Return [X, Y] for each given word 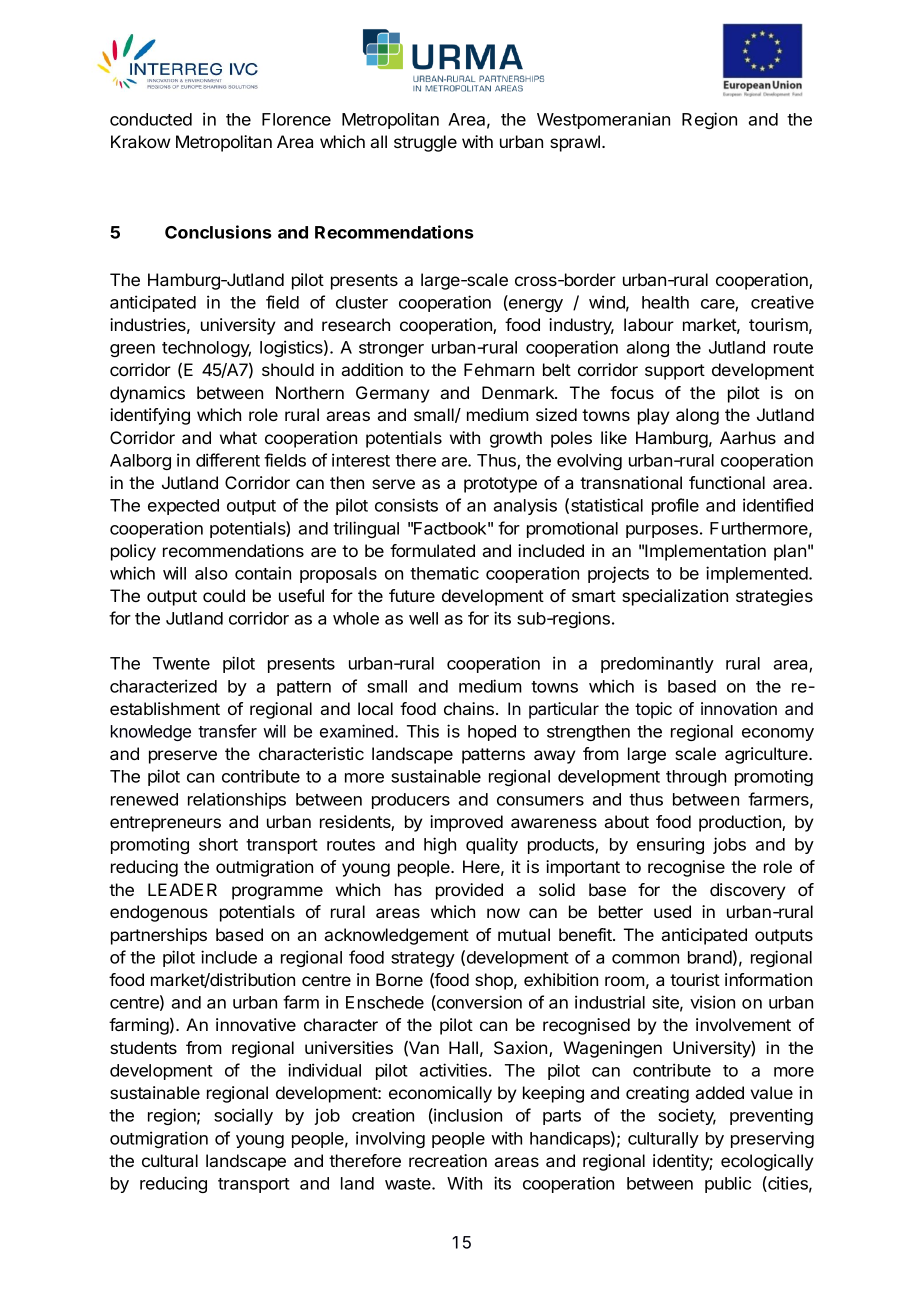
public [728, 1184]
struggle [425, 143]
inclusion [467, 1116]
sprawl [575, 143]
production [741, 823]
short [218, 844]
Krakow [140, 141]
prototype [500, 485]
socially [243, 1116]
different [228, 460]
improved [466, 823]
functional [727, 482]
